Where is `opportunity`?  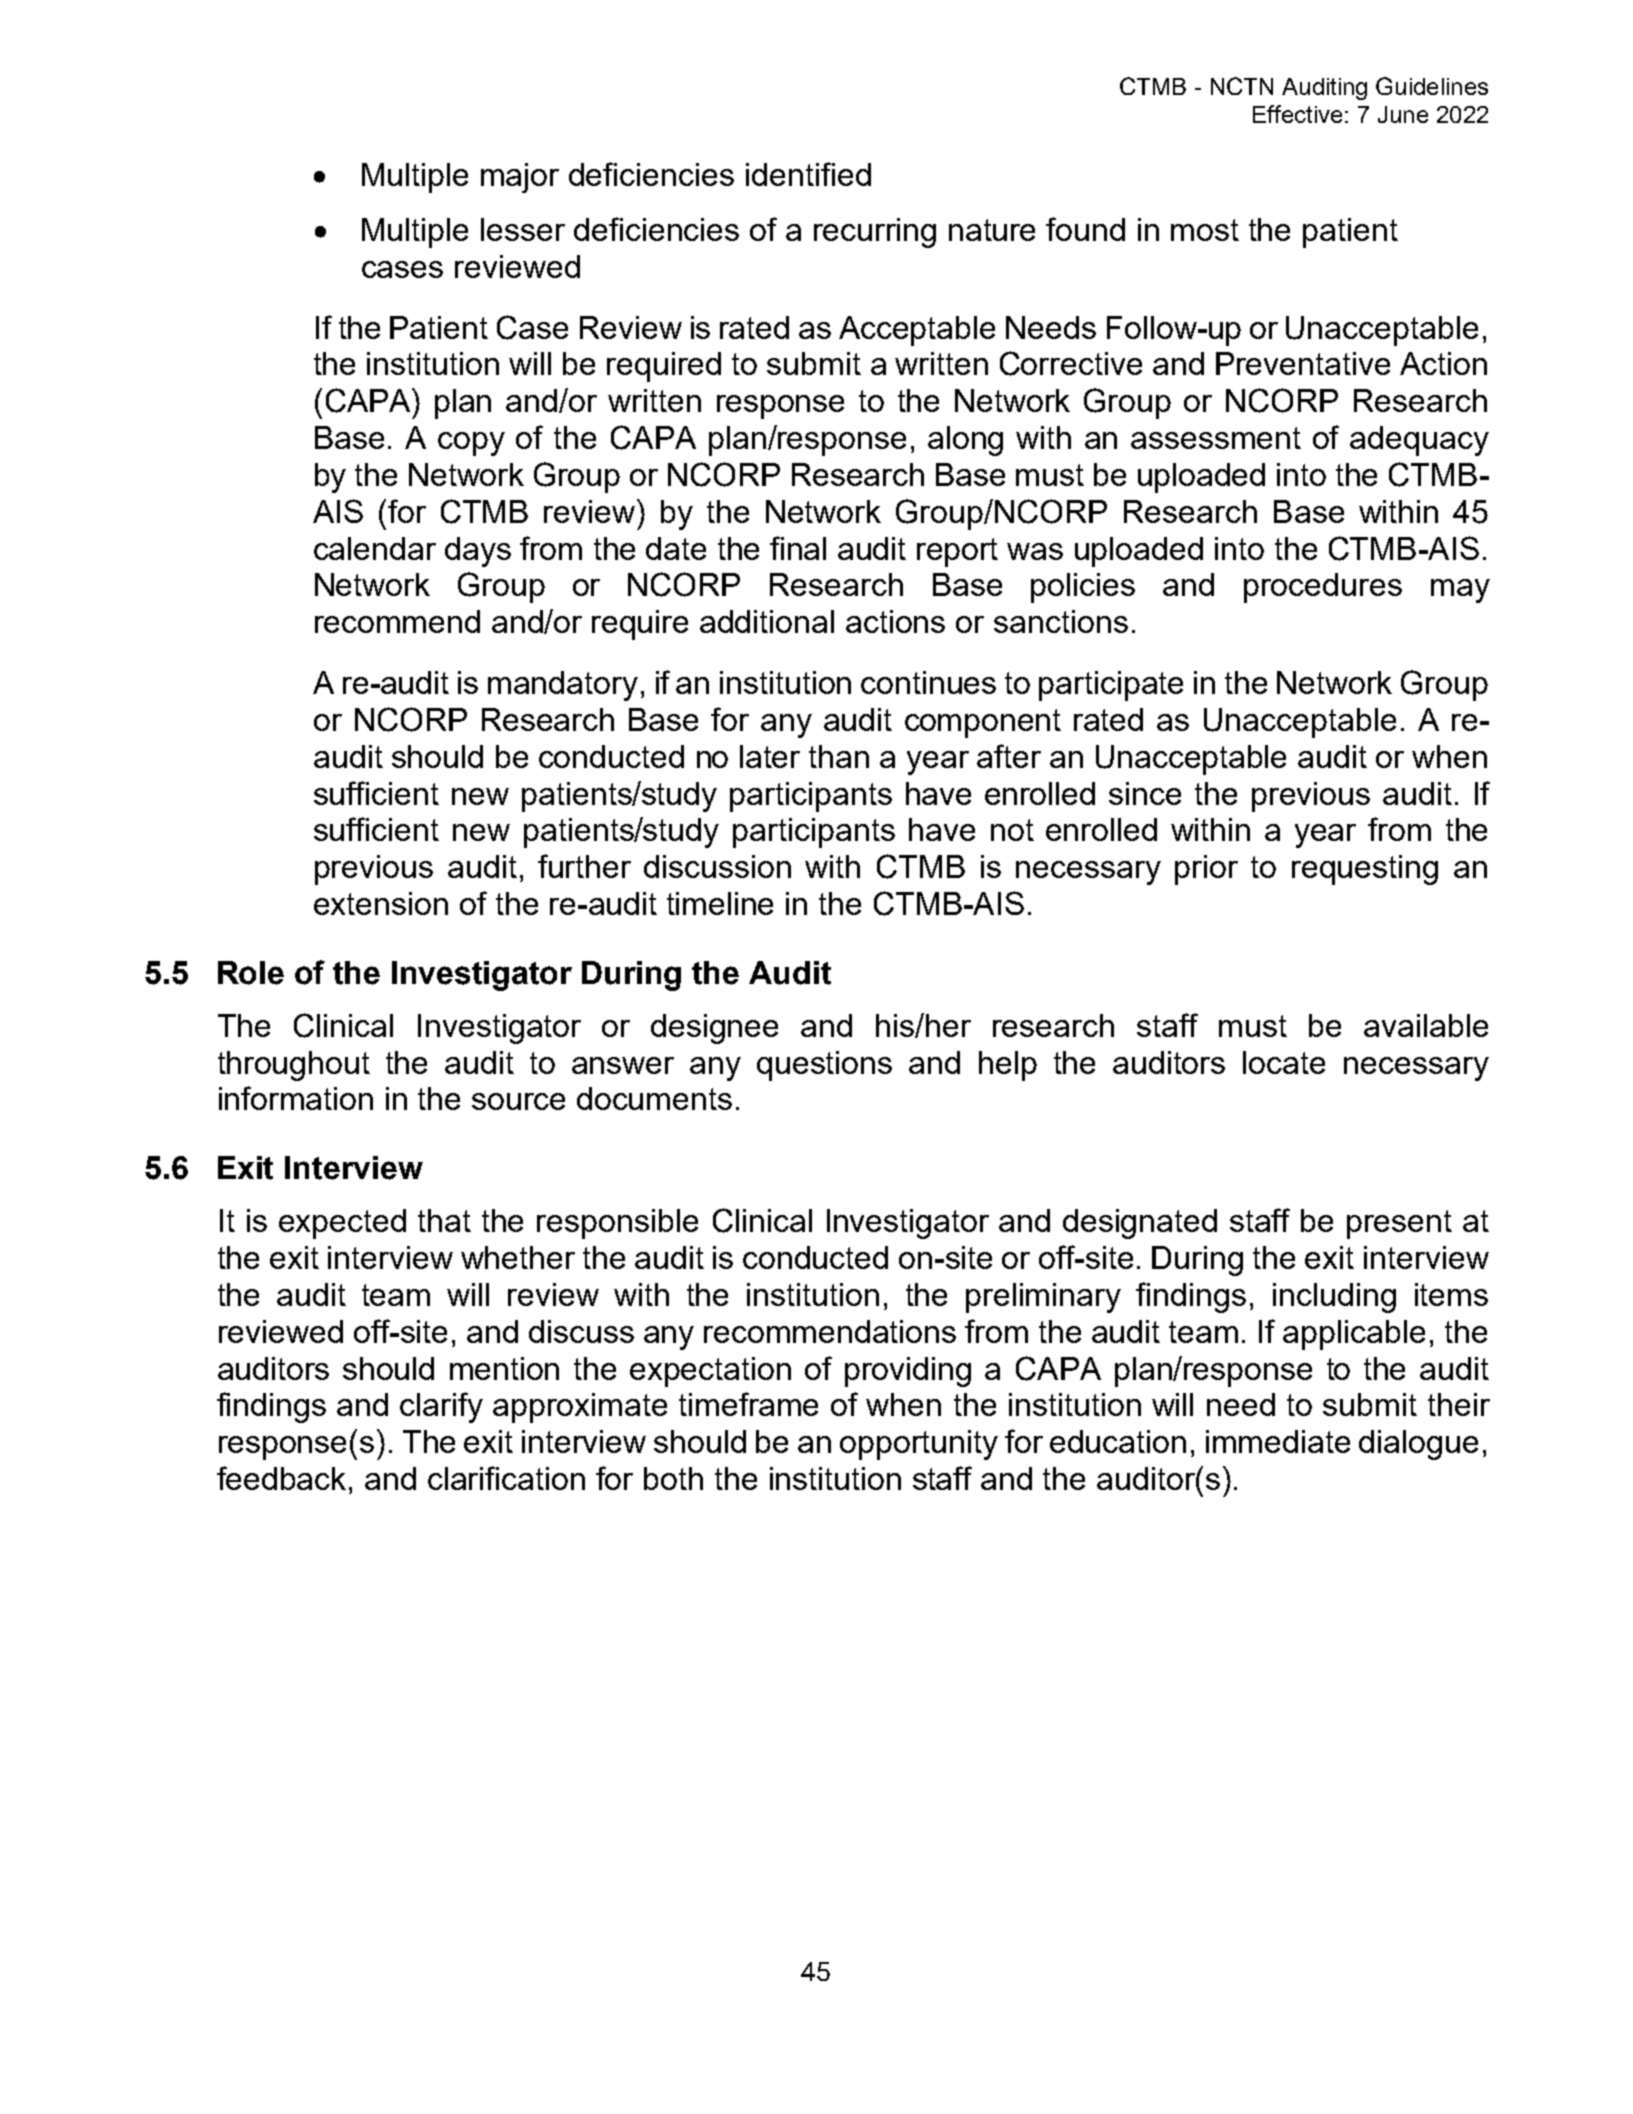 opportunity is located at coordinates (919, 1445).
